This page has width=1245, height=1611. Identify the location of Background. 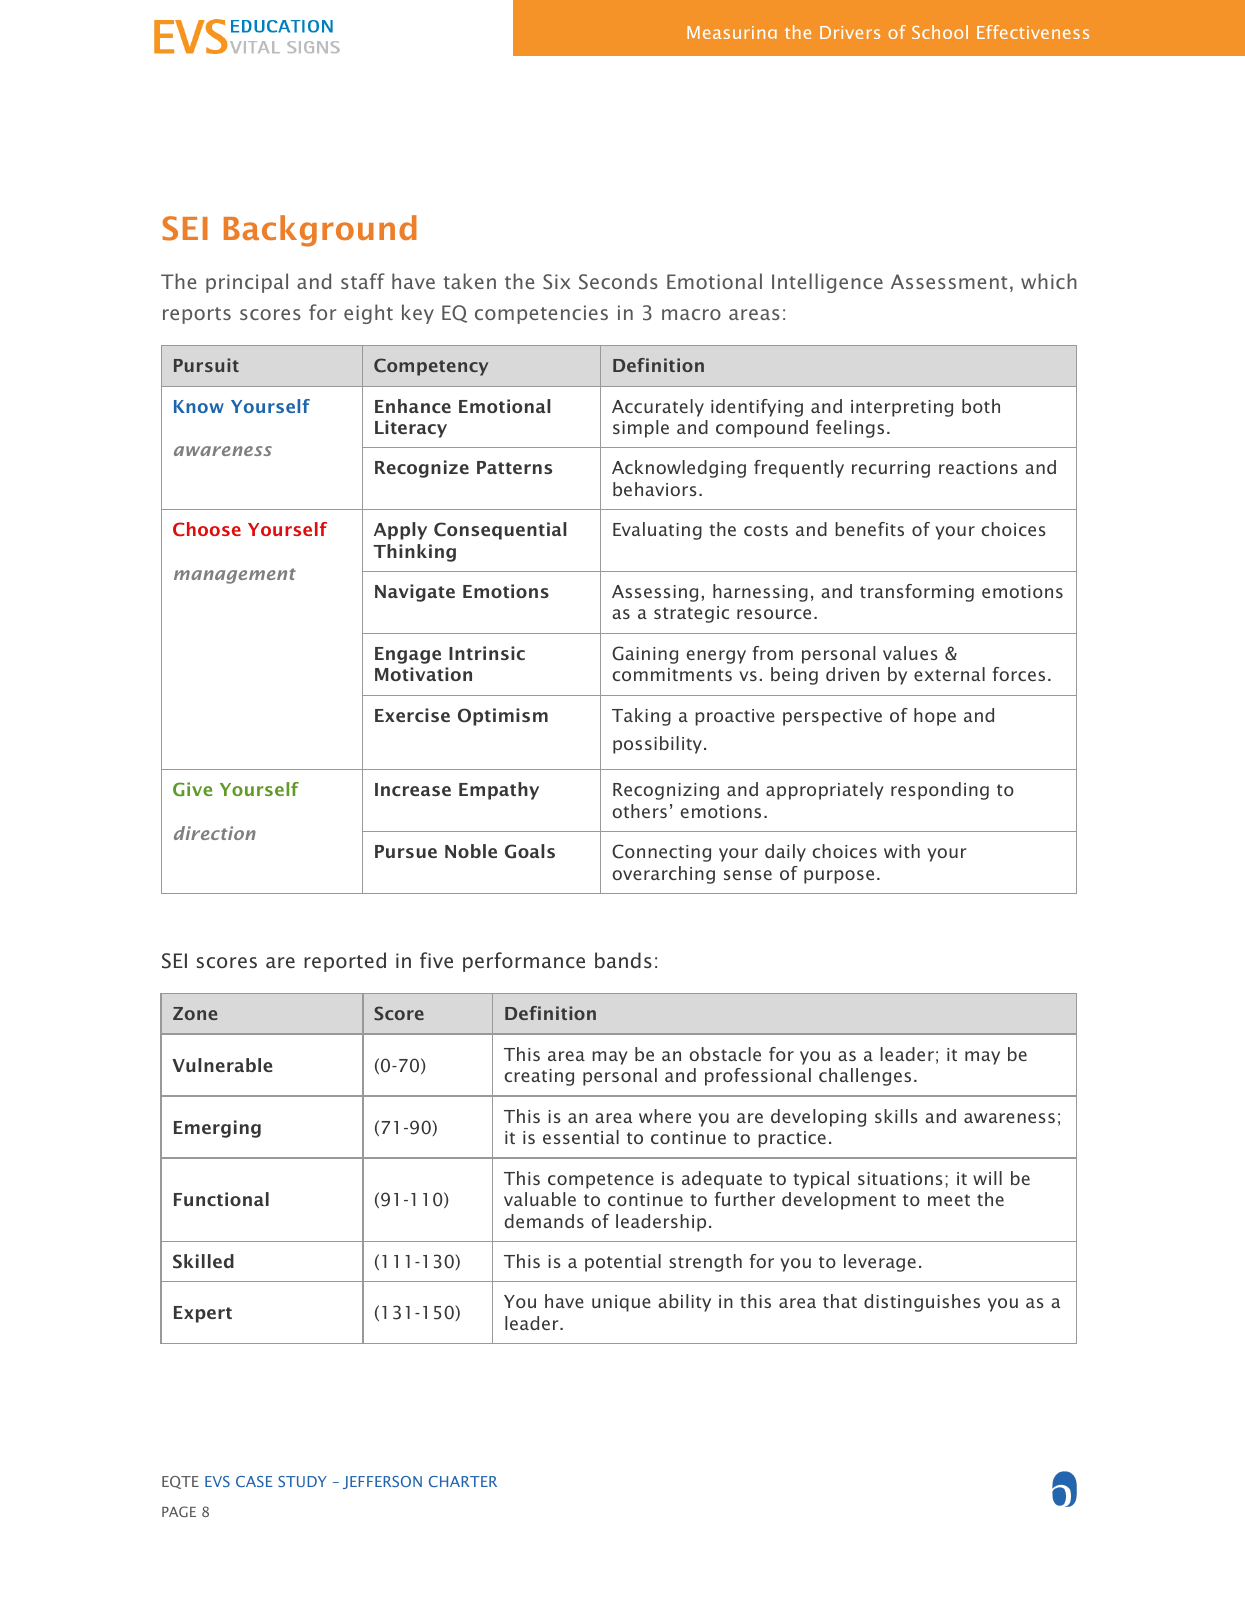
(320, 231).
